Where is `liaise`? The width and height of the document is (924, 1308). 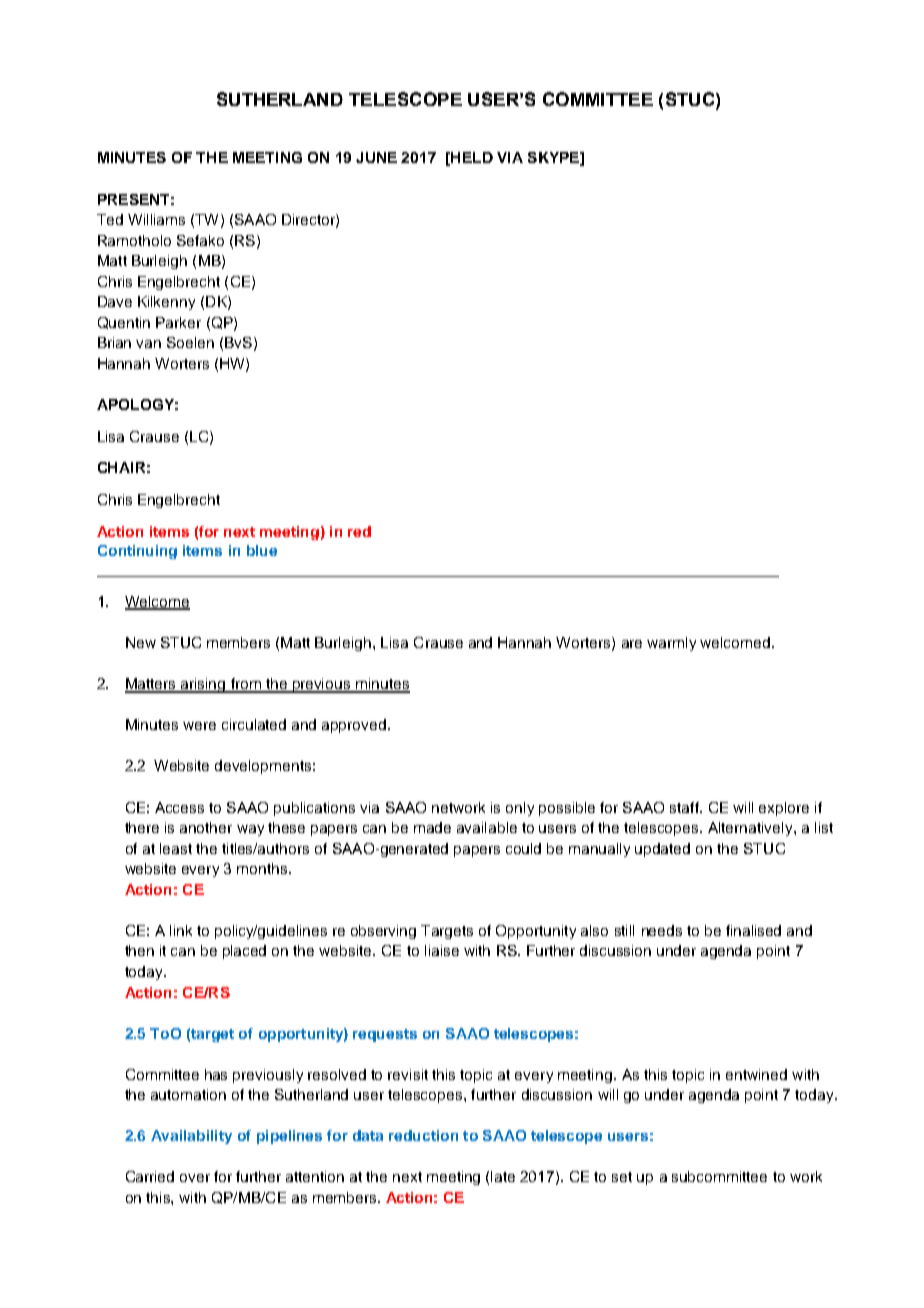 liaise is located at coordinates (442, 950).
